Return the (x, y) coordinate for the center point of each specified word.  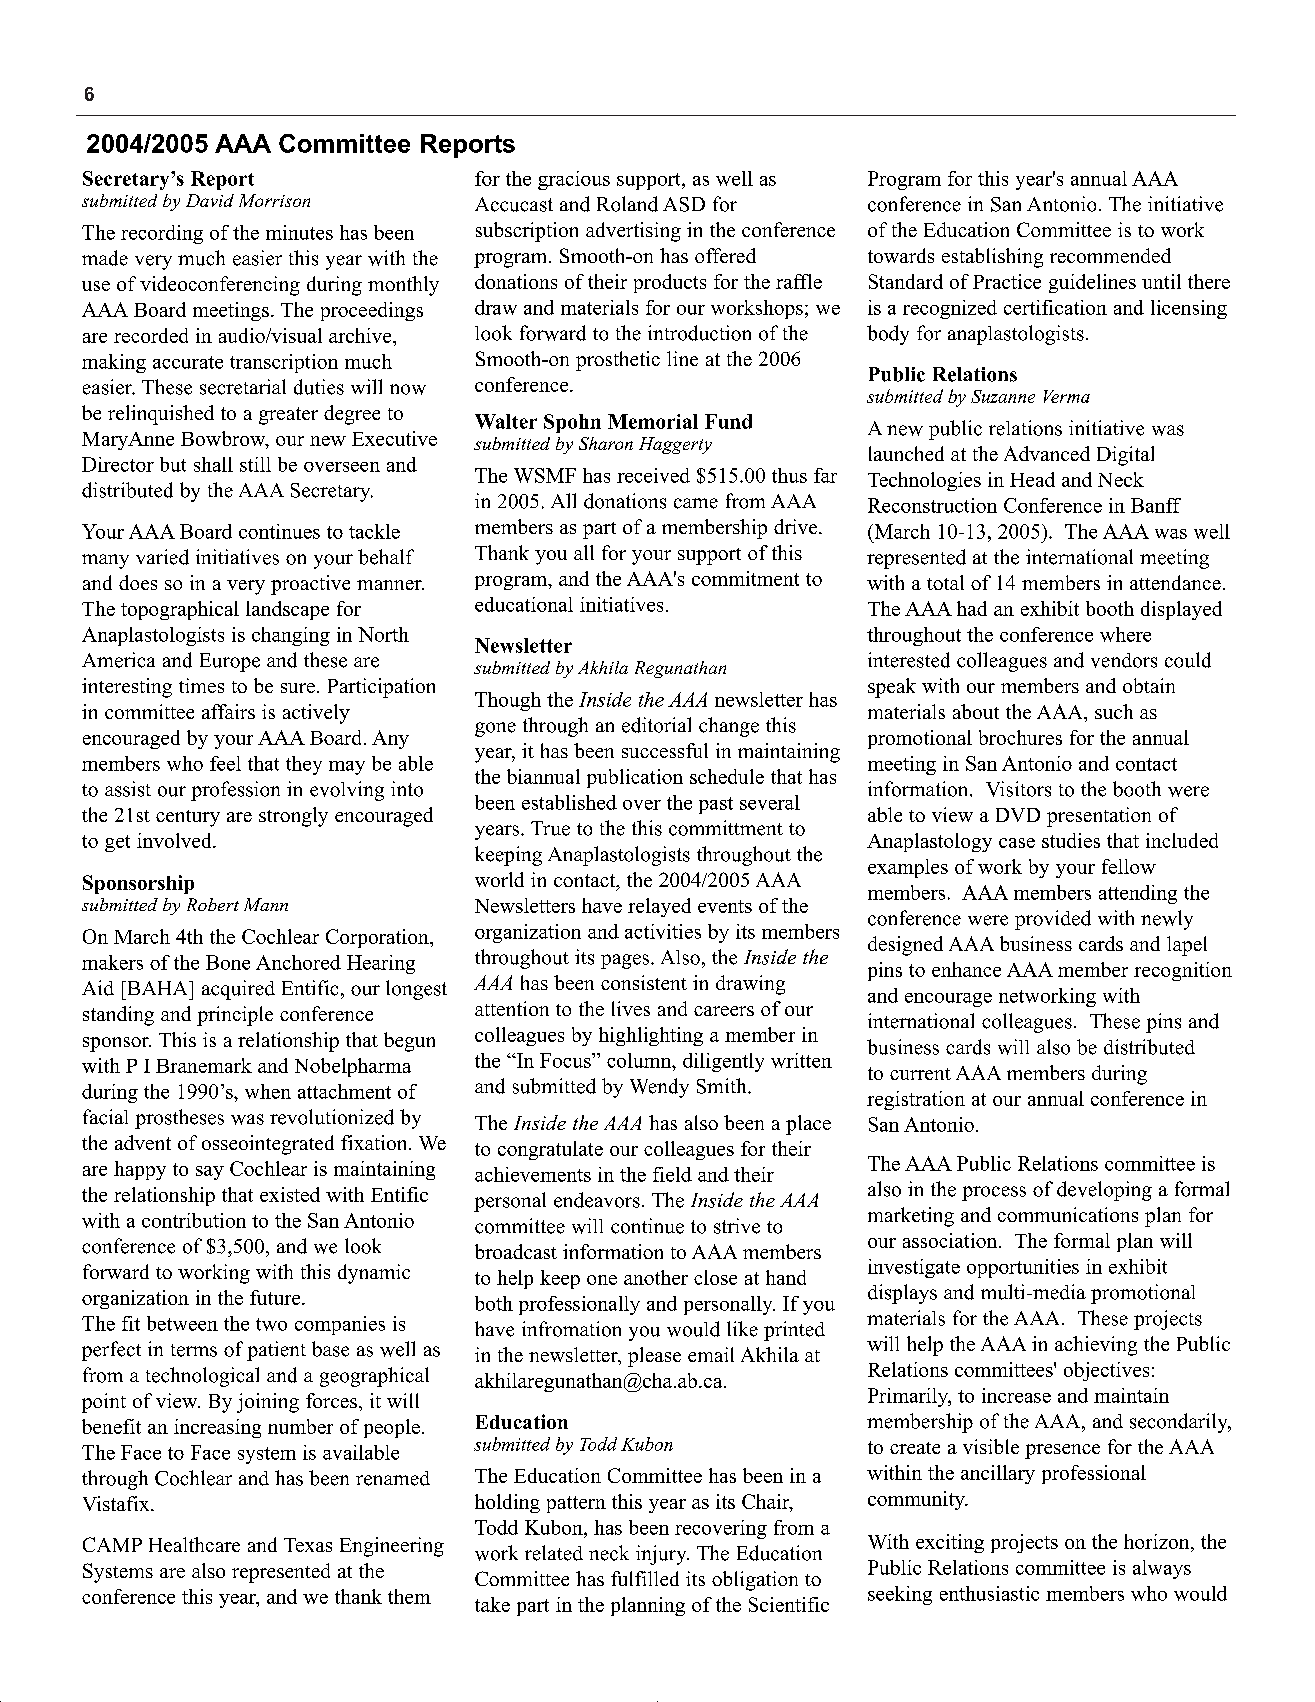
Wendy (659, 1088)
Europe (230, 662)
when (268, 1091)
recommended (1110, 255)
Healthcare (194, 1544)
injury (662, 1555)
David (210, 200)
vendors (1124, 660)
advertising (633, 232)
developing (1104, 1191)
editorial (656, 725)
